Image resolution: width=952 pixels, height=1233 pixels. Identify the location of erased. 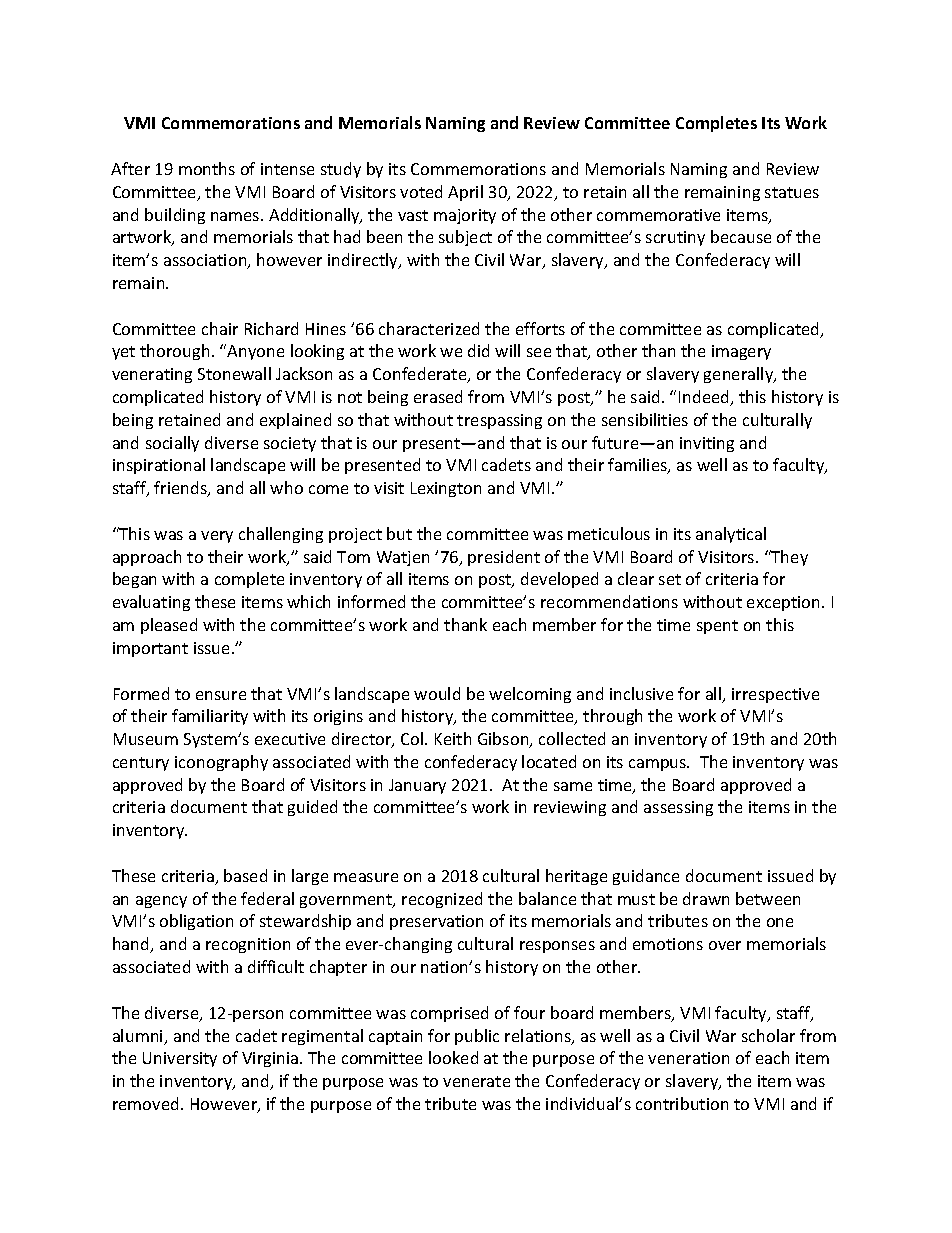
(438, 396).
